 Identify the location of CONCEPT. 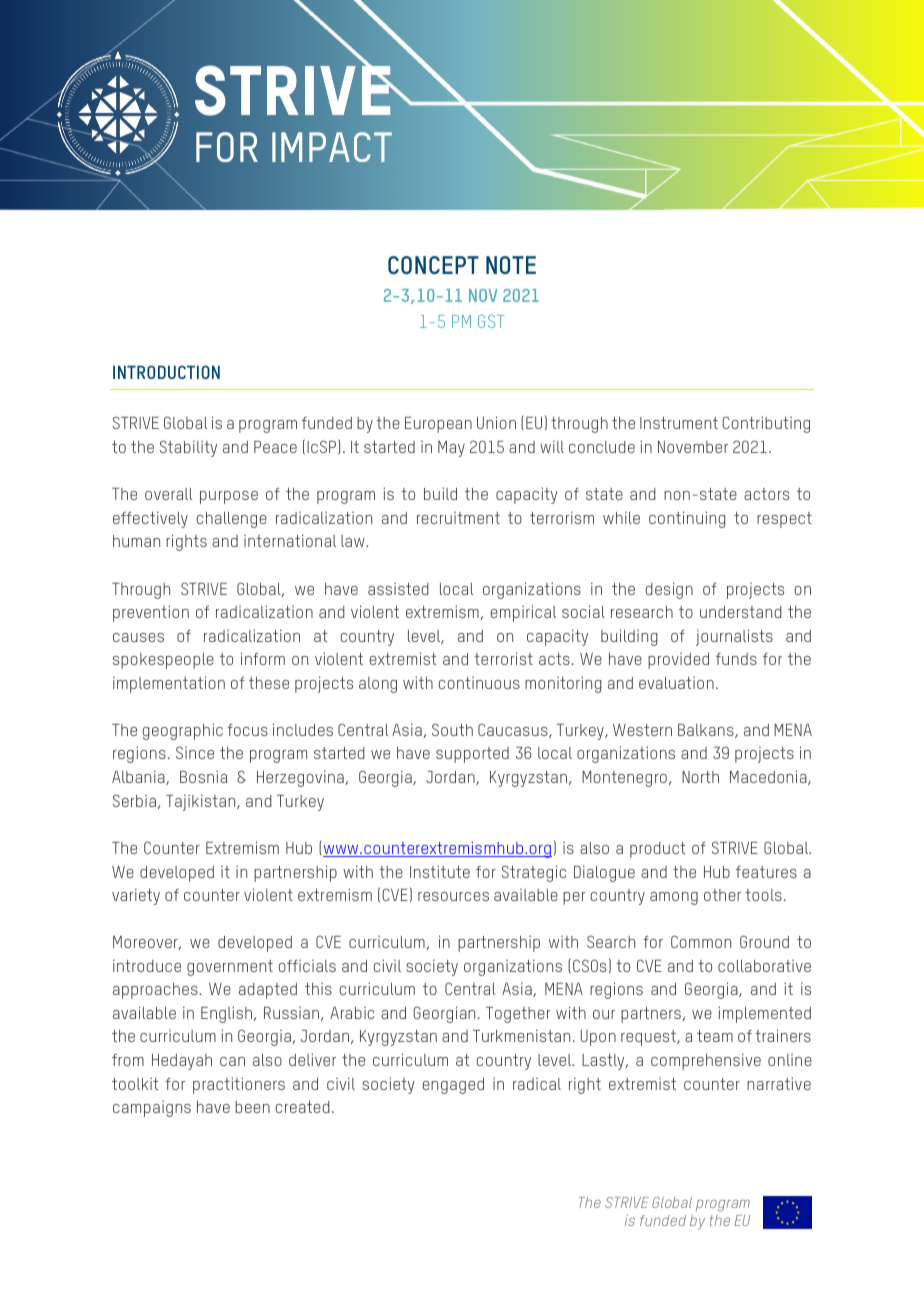
(433, 265).
